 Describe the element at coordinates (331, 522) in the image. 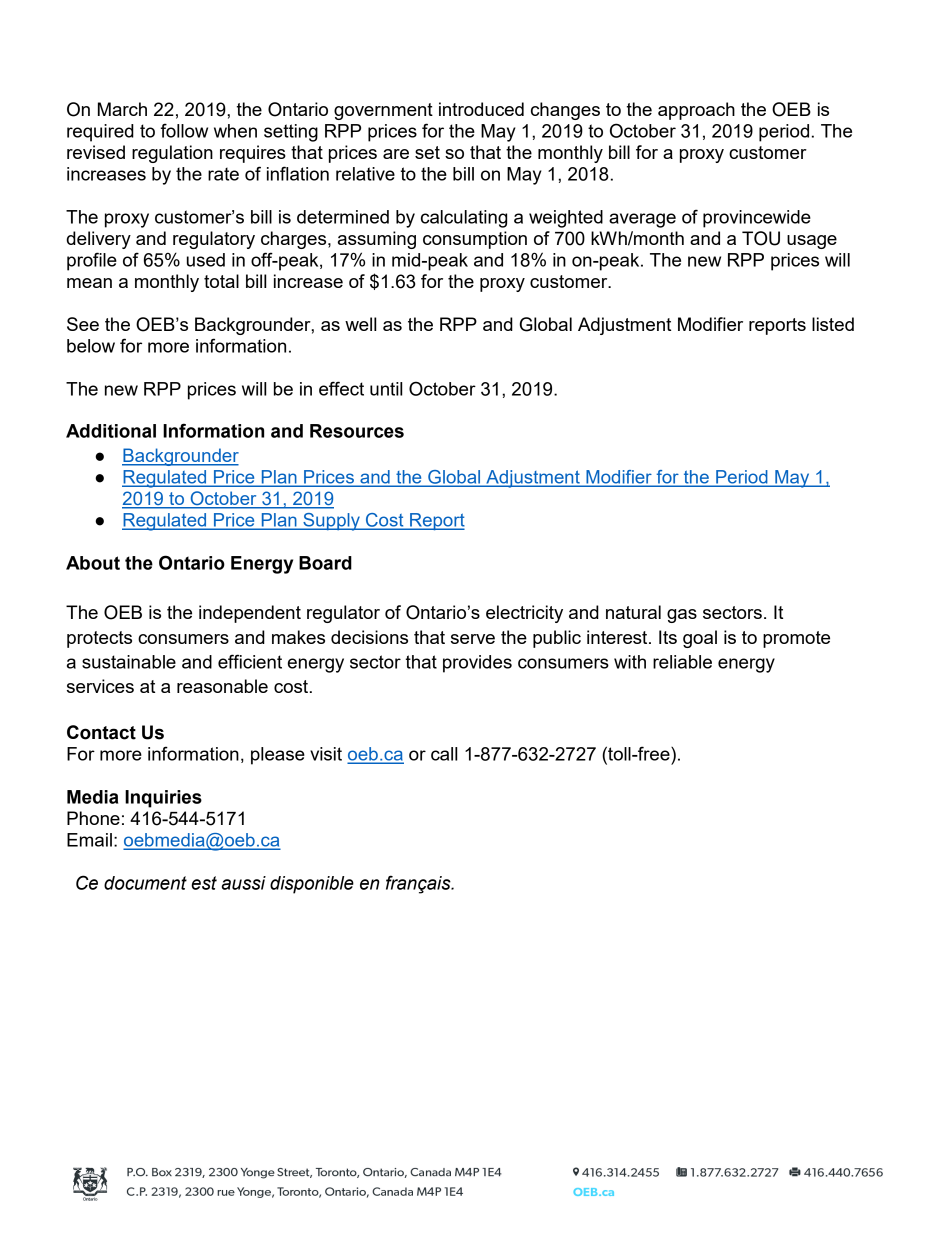

I see `Supply` at that location.
